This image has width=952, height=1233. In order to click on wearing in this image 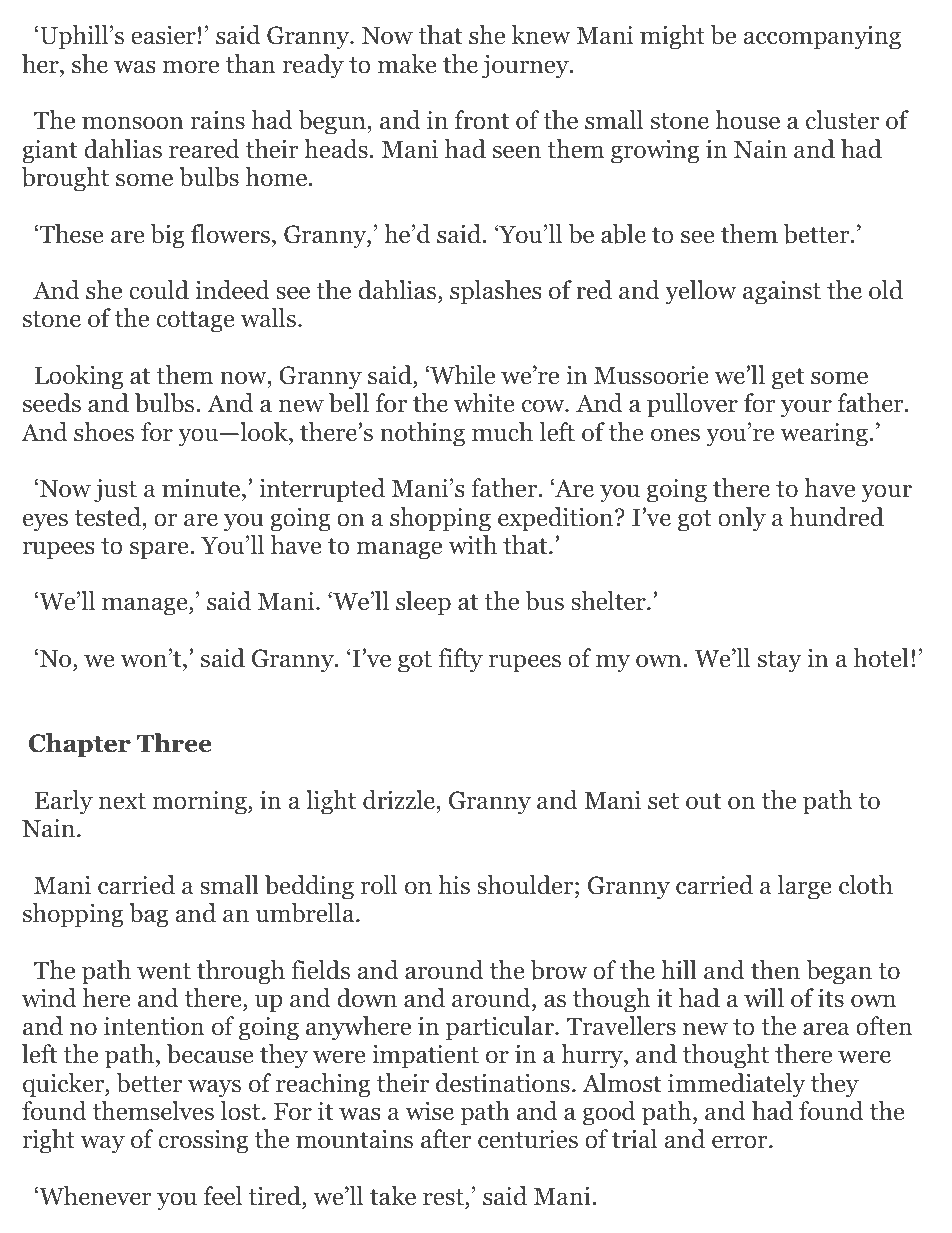, I will do `click(824, 434)`.
